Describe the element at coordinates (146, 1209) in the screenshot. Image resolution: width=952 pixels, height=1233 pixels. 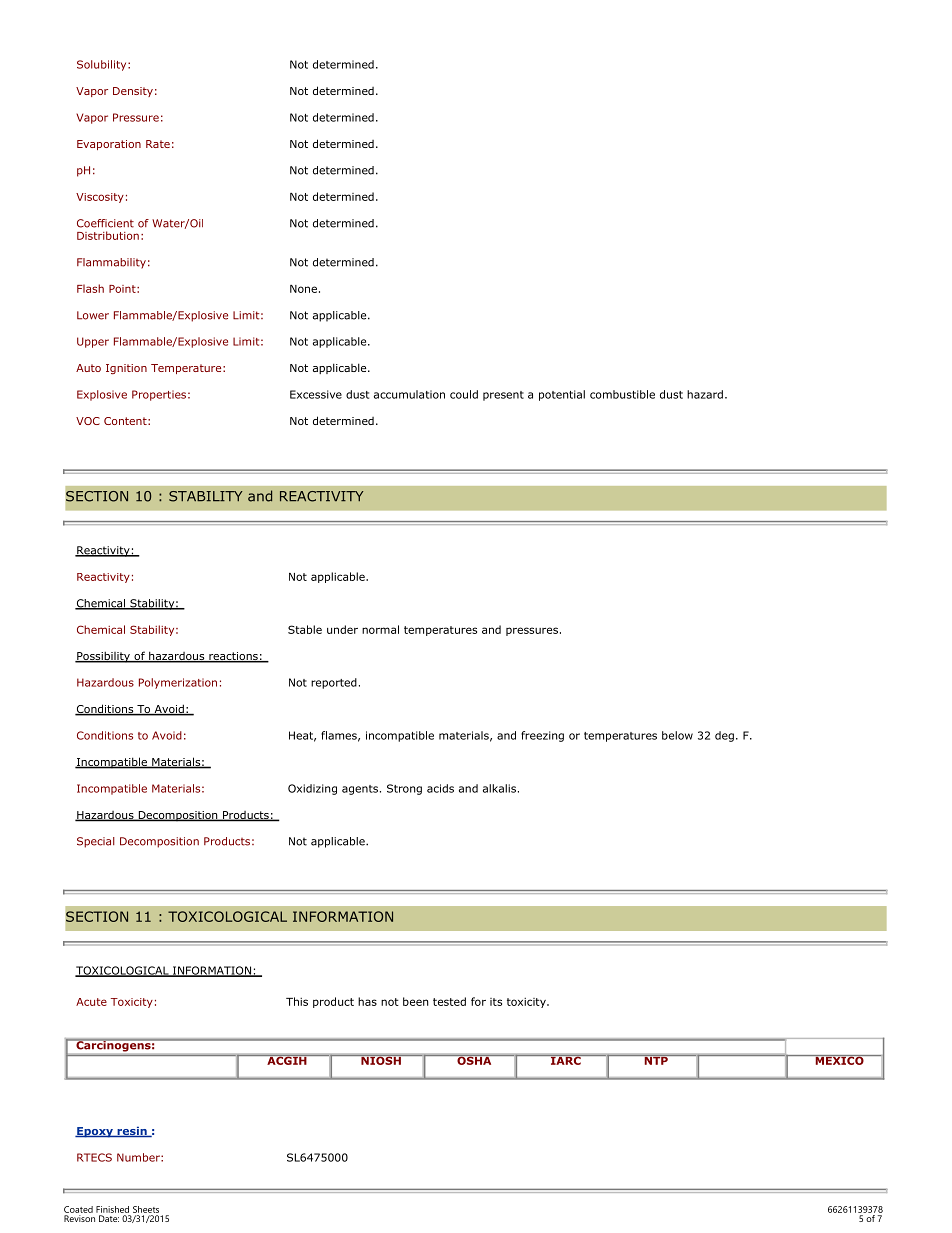
I see `Sheets` at that location.
